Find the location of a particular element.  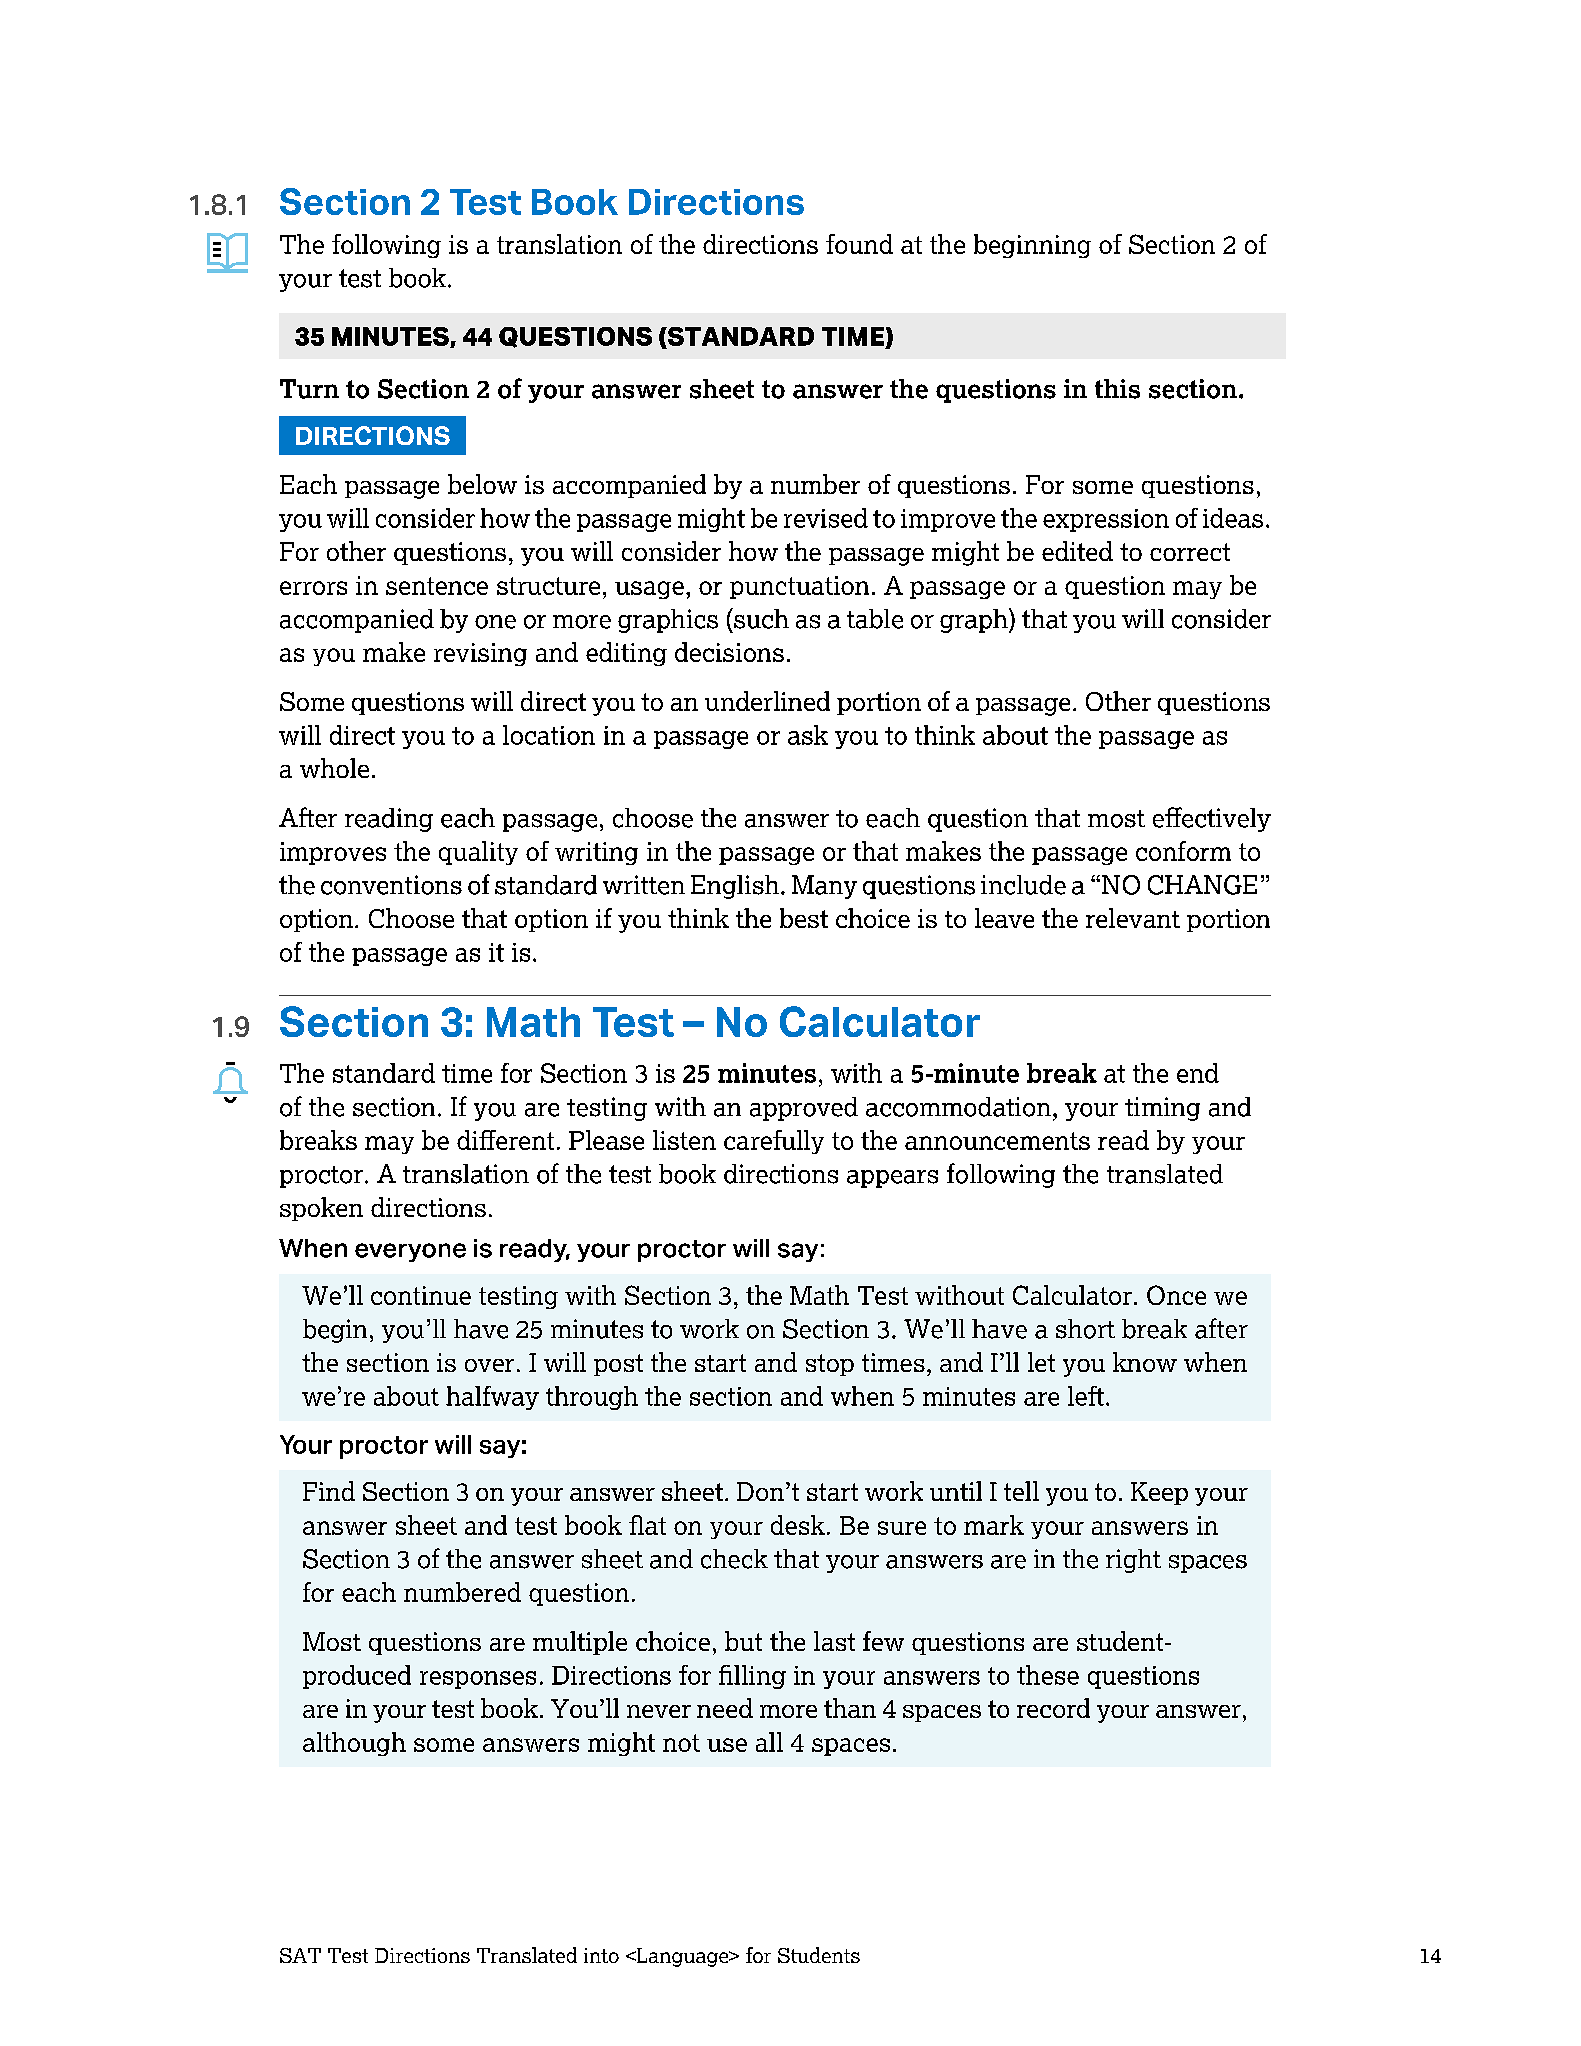

conventions is located at coordinates (391, 885).
